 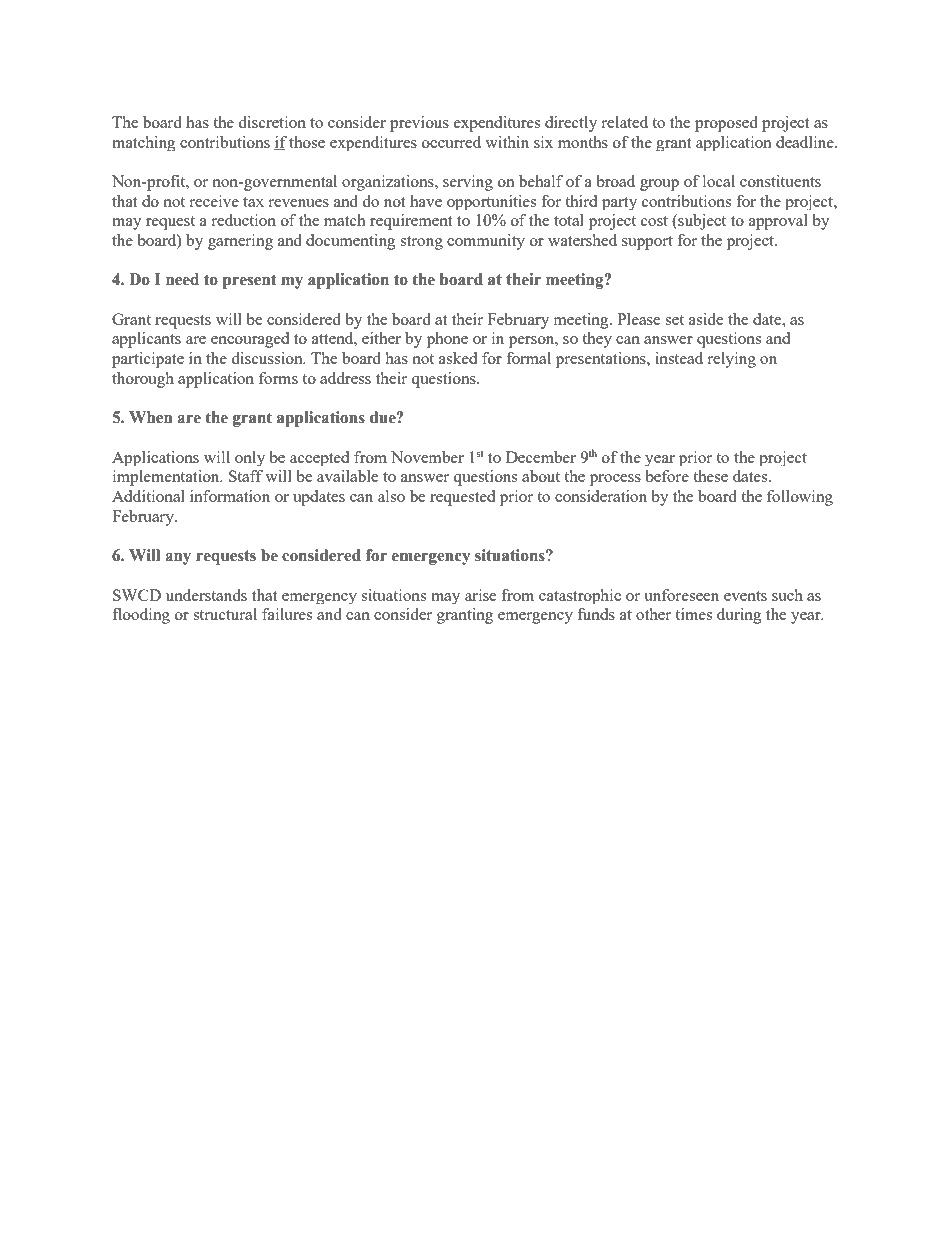 I want to click on phone, so click(x=447, y=340).
